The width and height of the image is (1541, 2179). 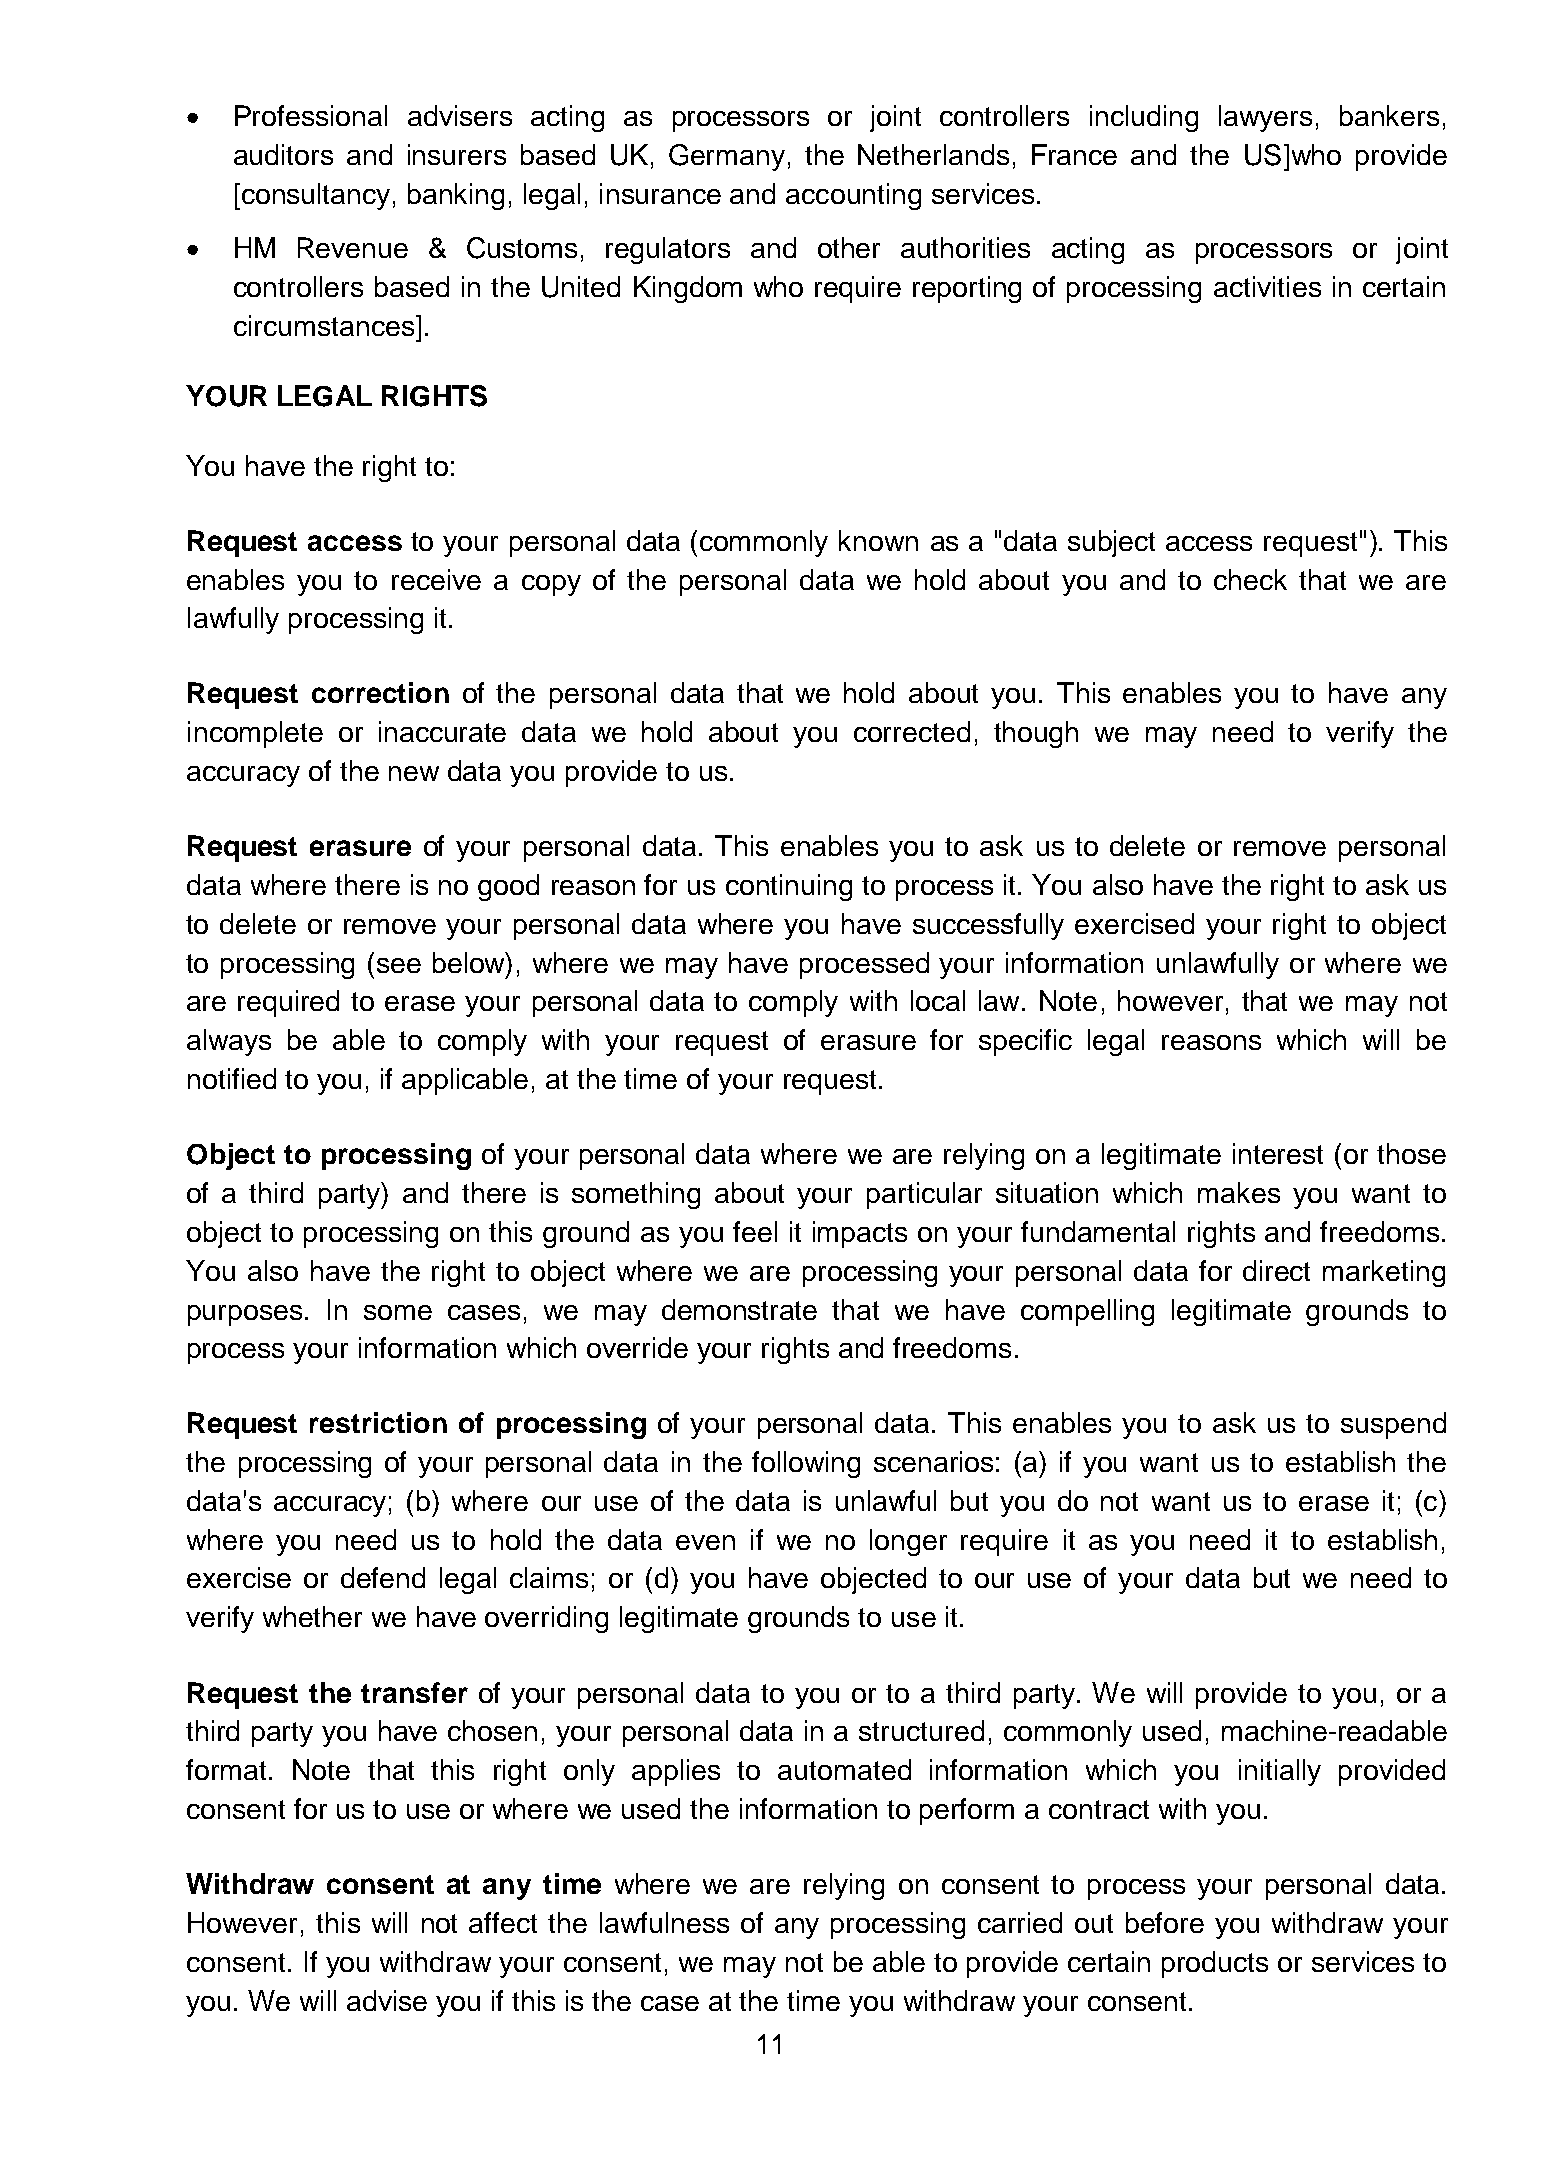 What do you see at coordinates (1265, 118) in the image?
I see `lawyers` at bounding box center [1265, 118].
